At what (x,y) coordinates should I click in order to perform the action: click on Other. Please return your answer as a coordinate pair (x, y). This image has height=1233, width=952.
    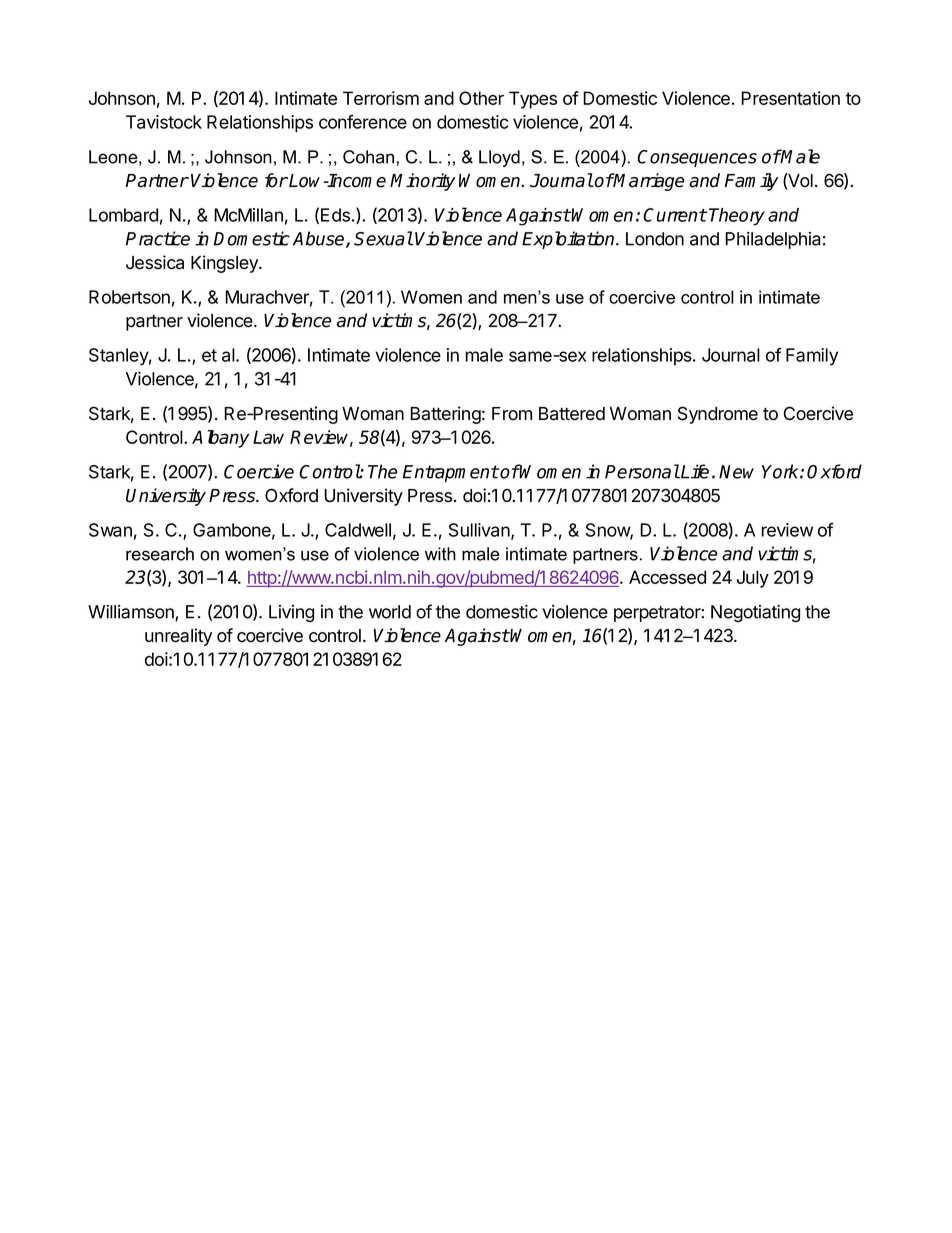
    Looking at the image, I should click on (481, 98).
